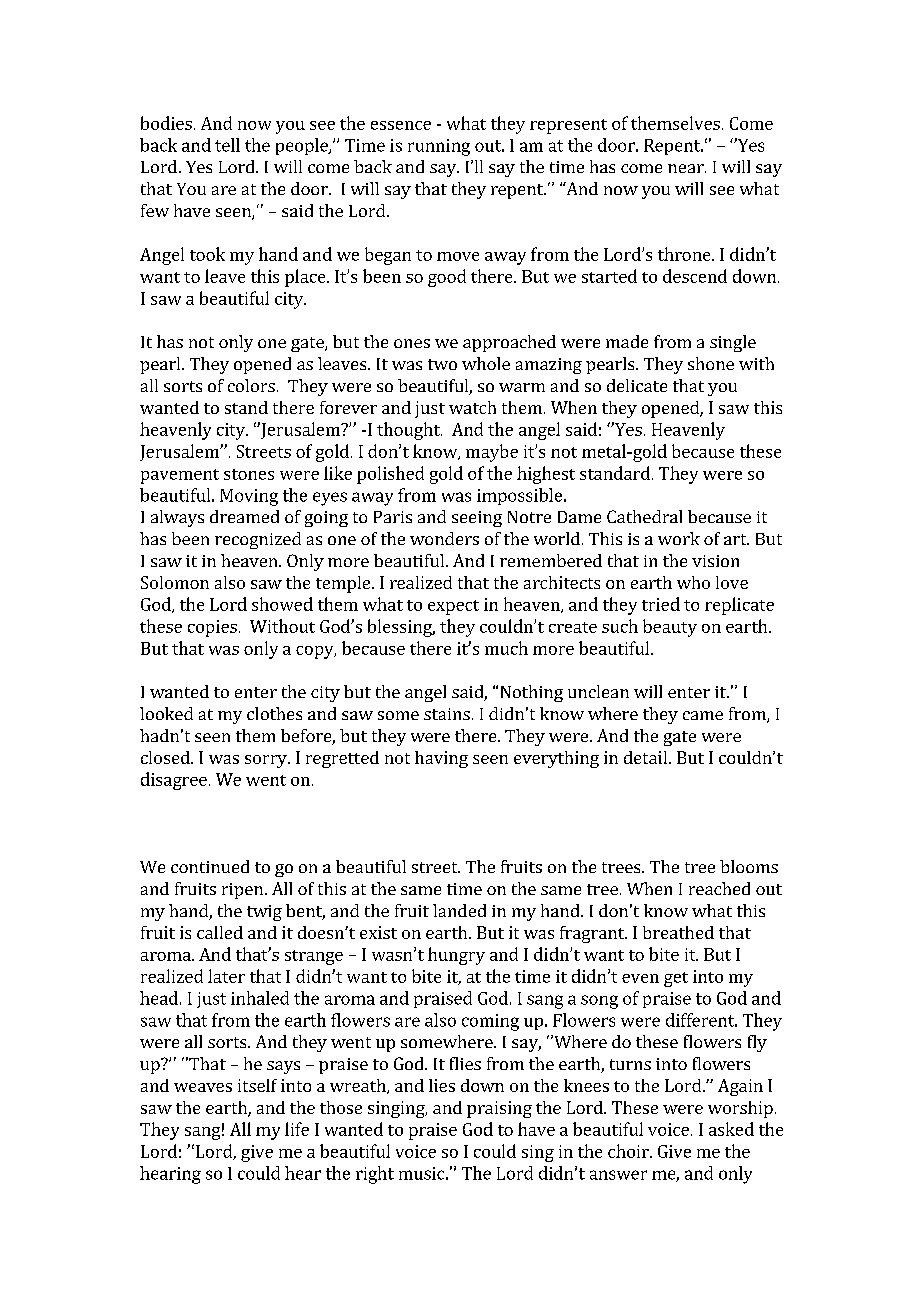 The image size is (924, 1309). What do you see at coordinates (210, 866) in the screenshot?
I see `continued` at bounding box center [210, 866].
